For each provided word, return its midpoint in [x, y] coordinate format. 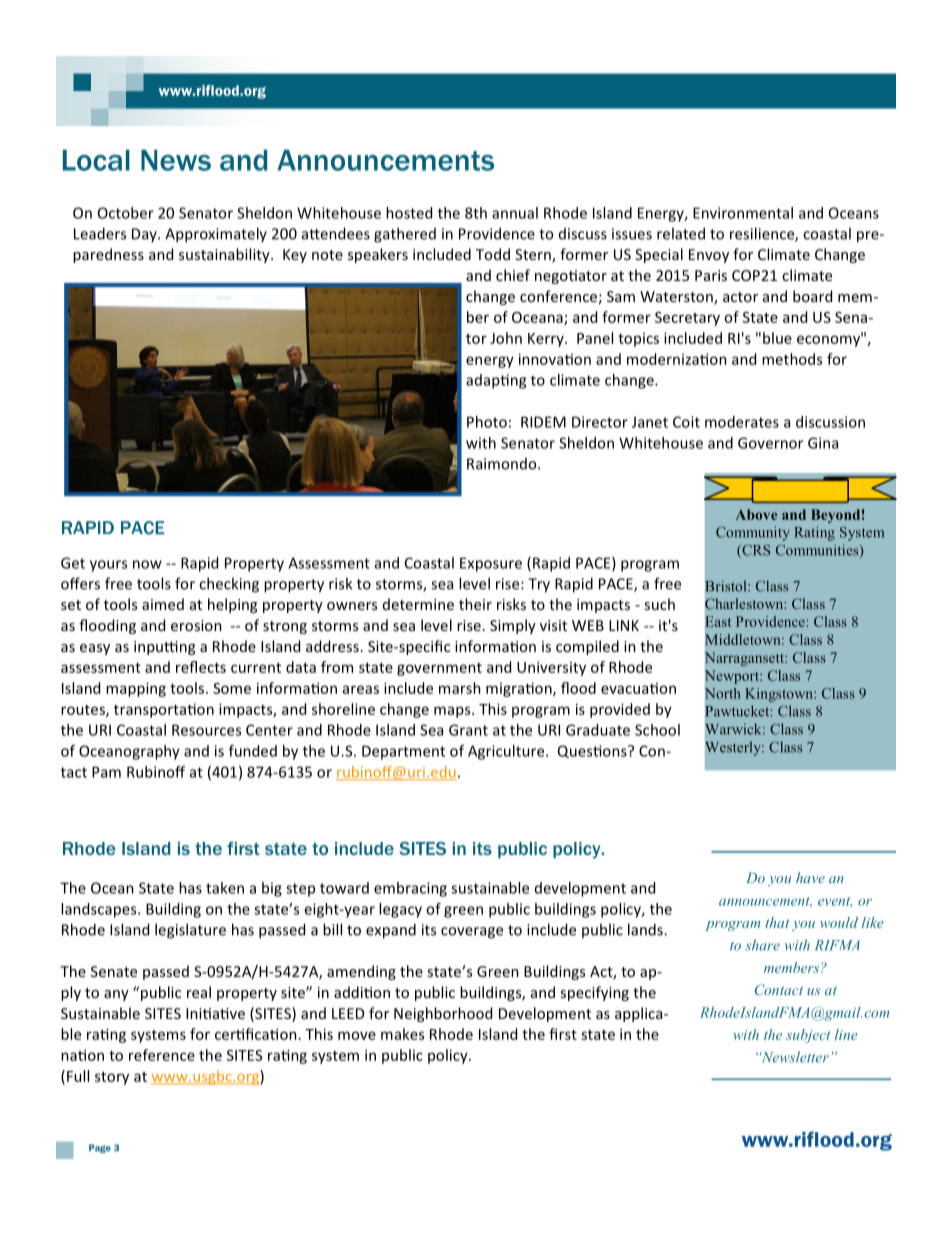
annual [515, 213]
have [810, 877]
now [147, 564]
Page [100, 1148]
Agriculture [507, 752]
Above [756, 514]
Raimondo [503, 464]
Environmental [743, 213]
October [126, 213]
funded [253, 751]
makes [402, 1034]
